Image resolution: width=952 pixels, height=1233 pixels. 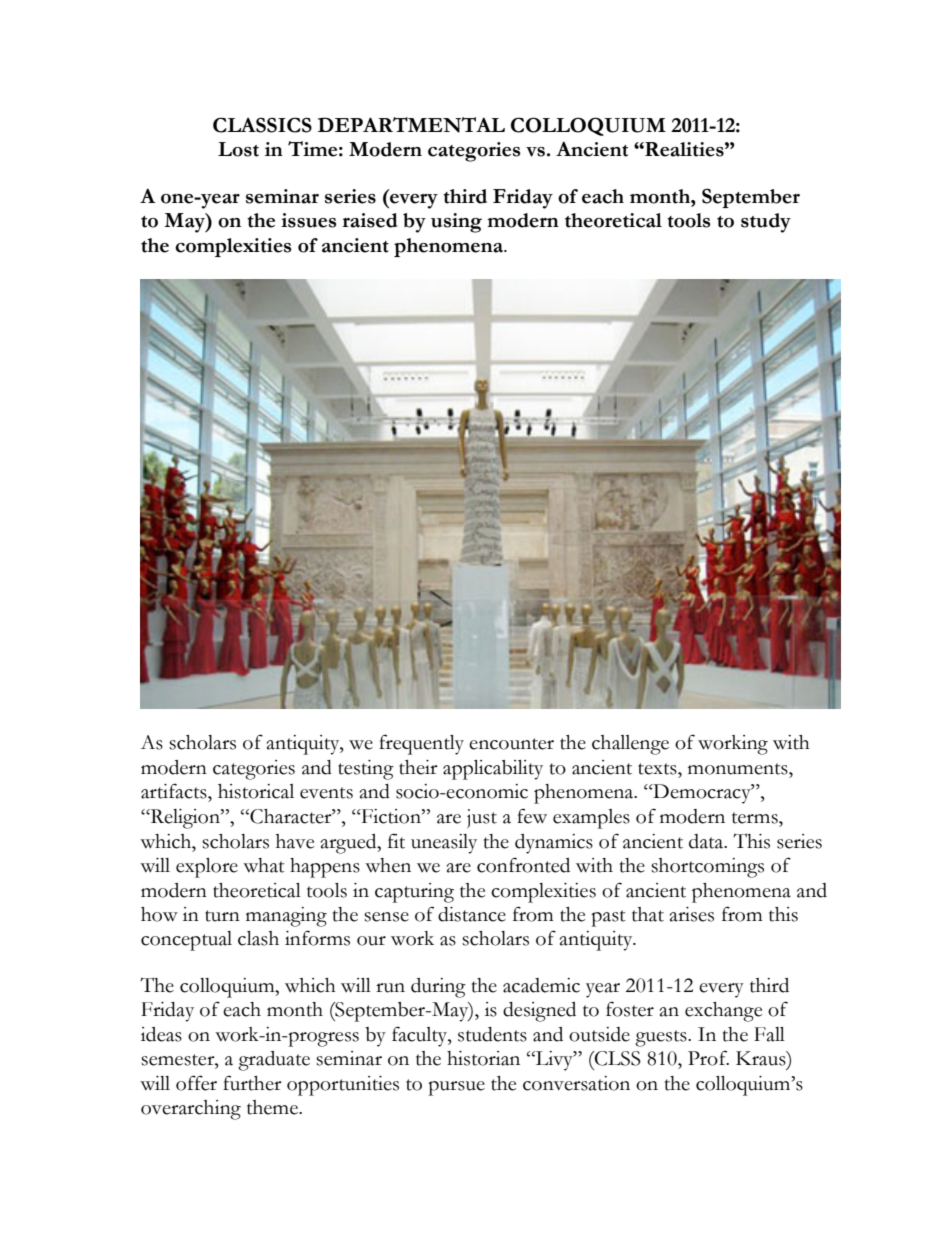 I want to click on texts, so click(x=658, y=769).
